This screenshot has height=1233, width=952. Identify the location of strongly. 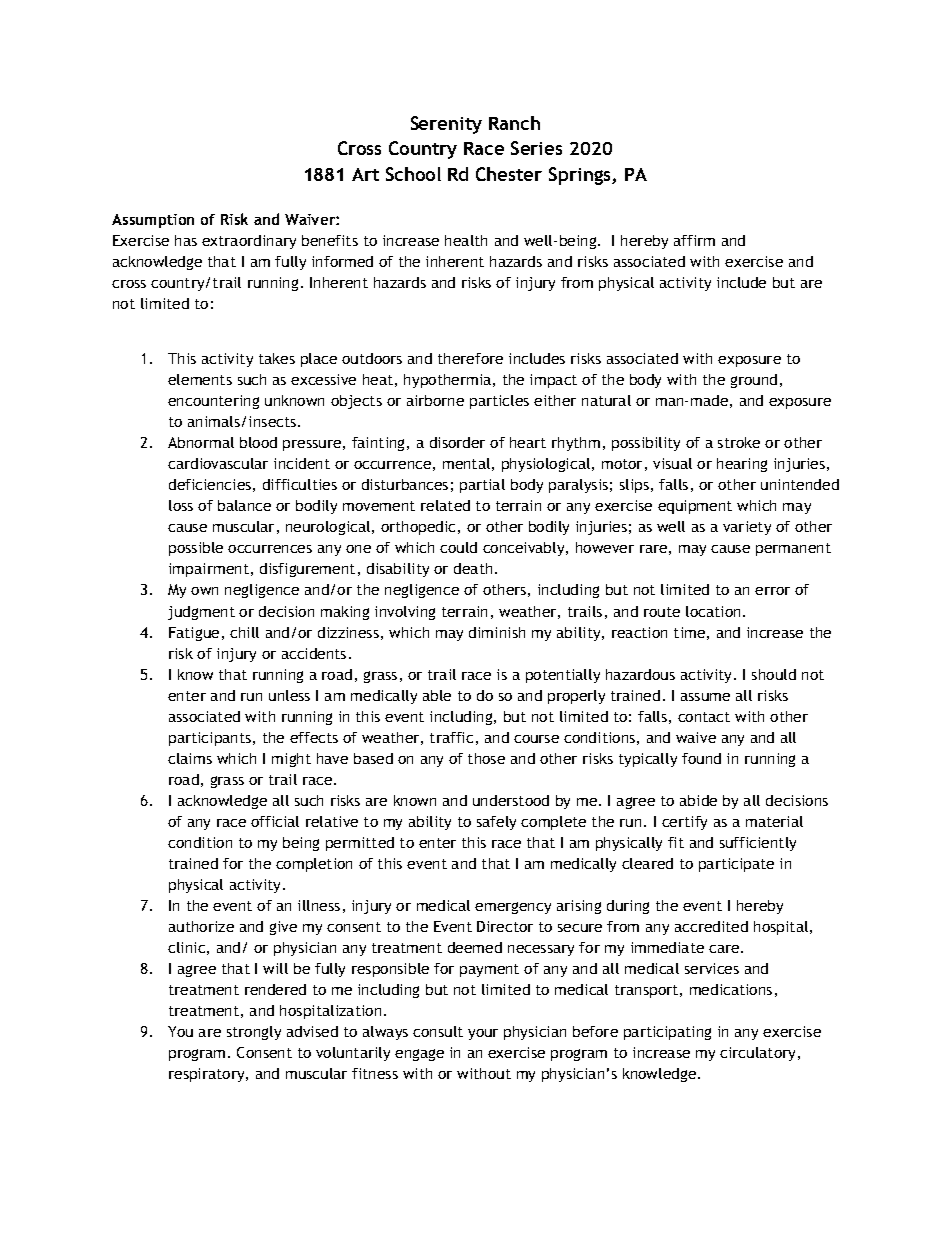
(254, 1033).
